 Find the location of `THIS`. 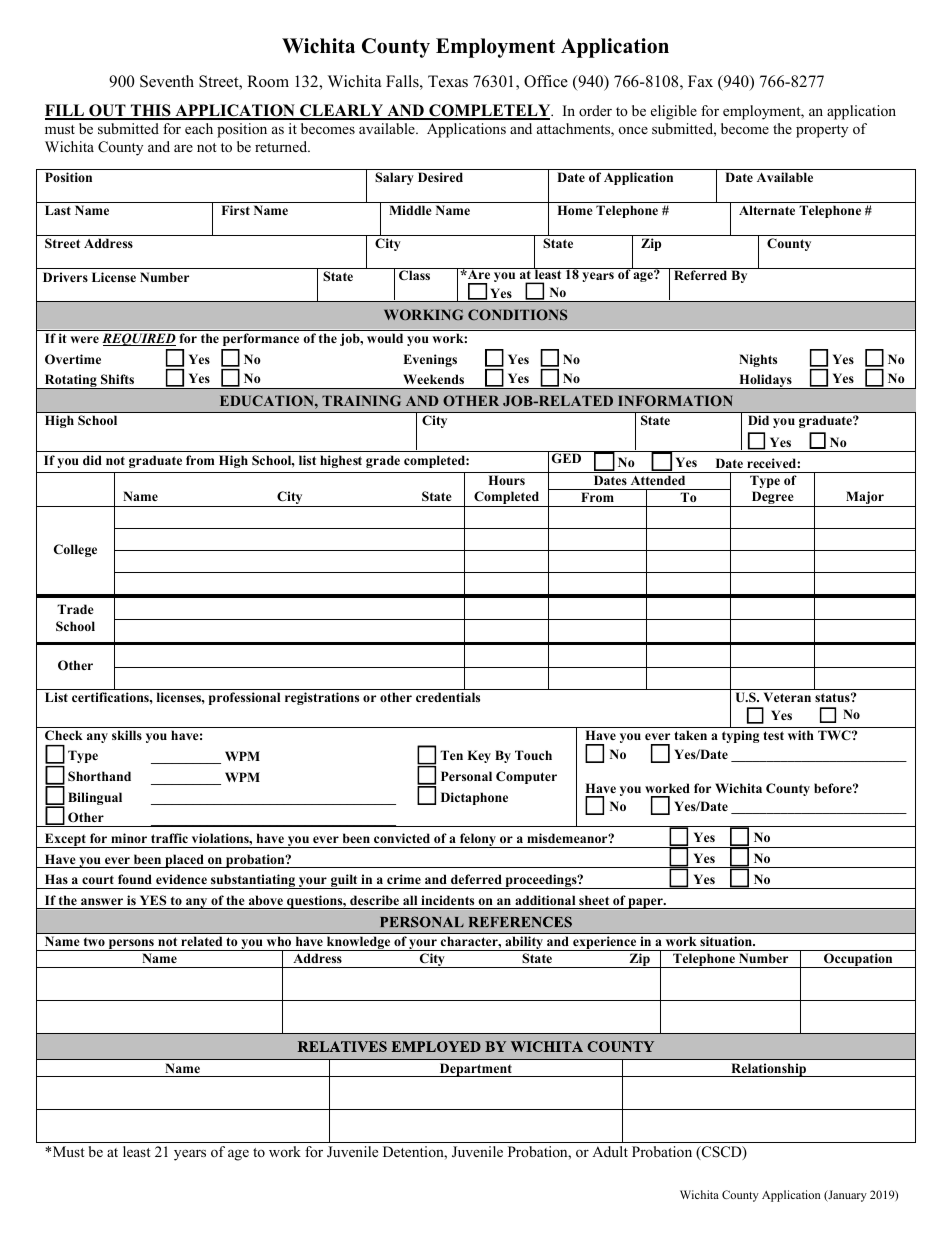

THIS is located at coordinates (150, 111).
